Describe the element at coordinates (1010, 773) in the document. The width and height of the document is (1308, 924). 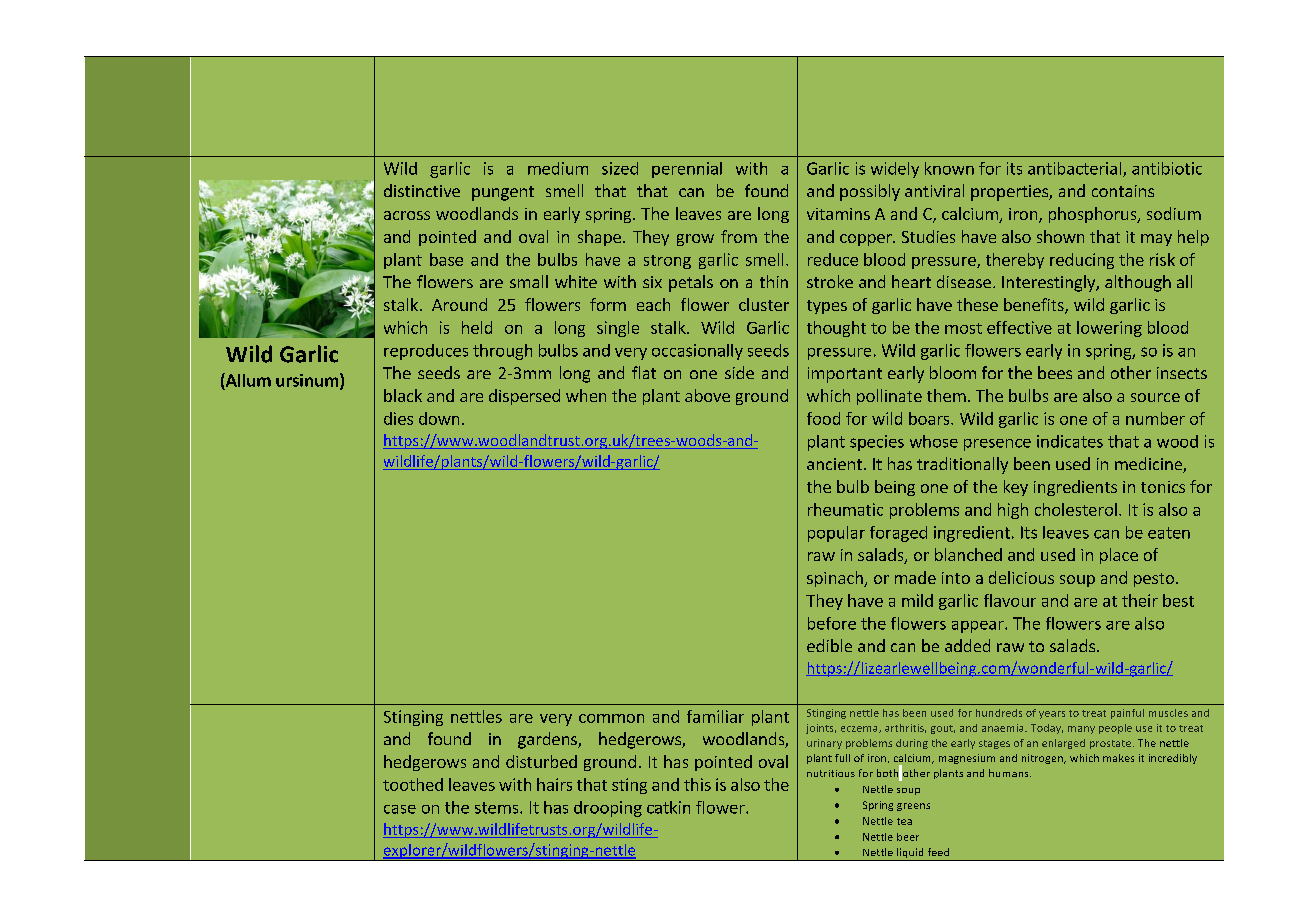
I see `humans` at that location.
